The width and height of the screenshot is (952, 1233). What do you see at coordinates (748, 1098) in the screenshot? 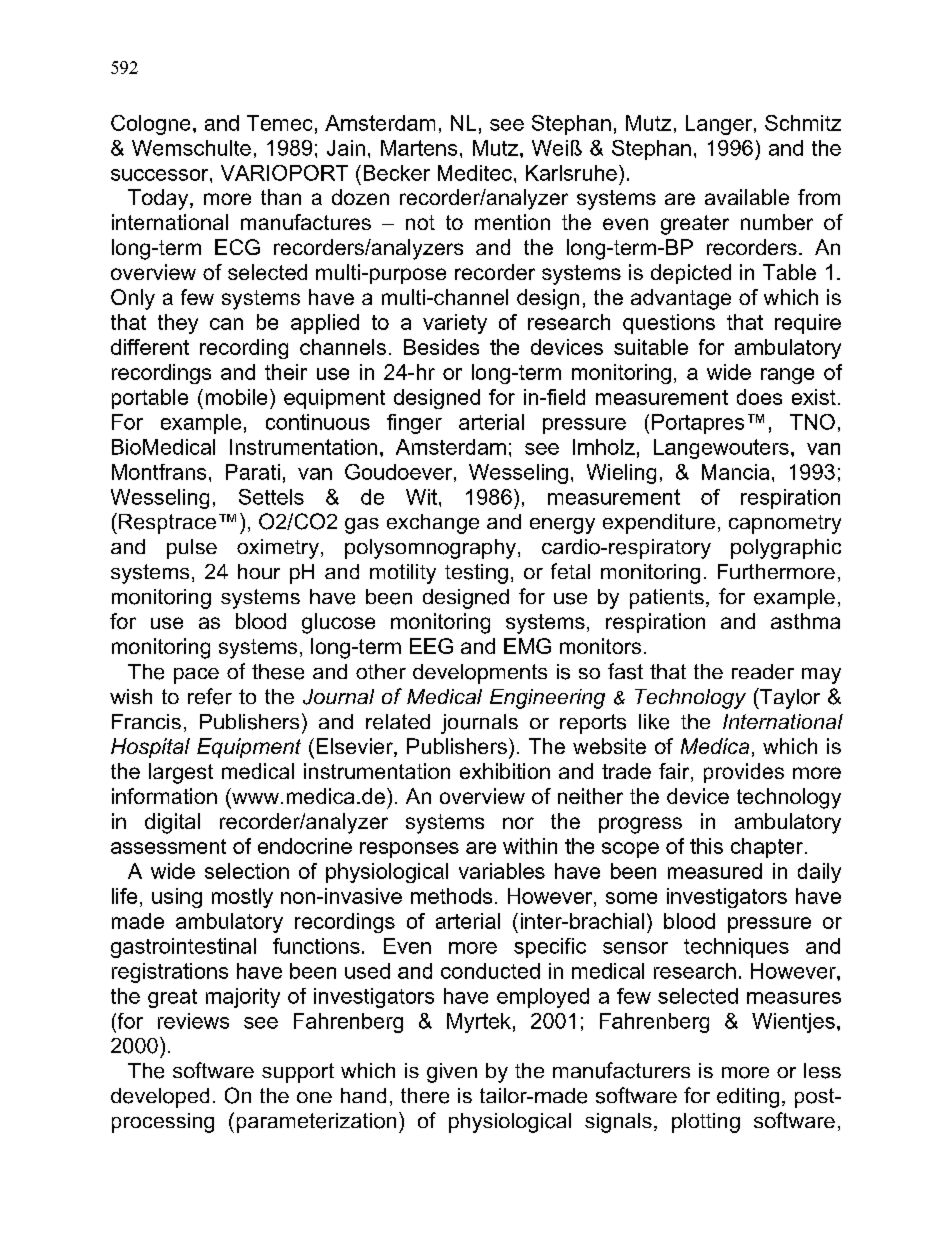
I see `editing` at bounding box center [748, 1098].
